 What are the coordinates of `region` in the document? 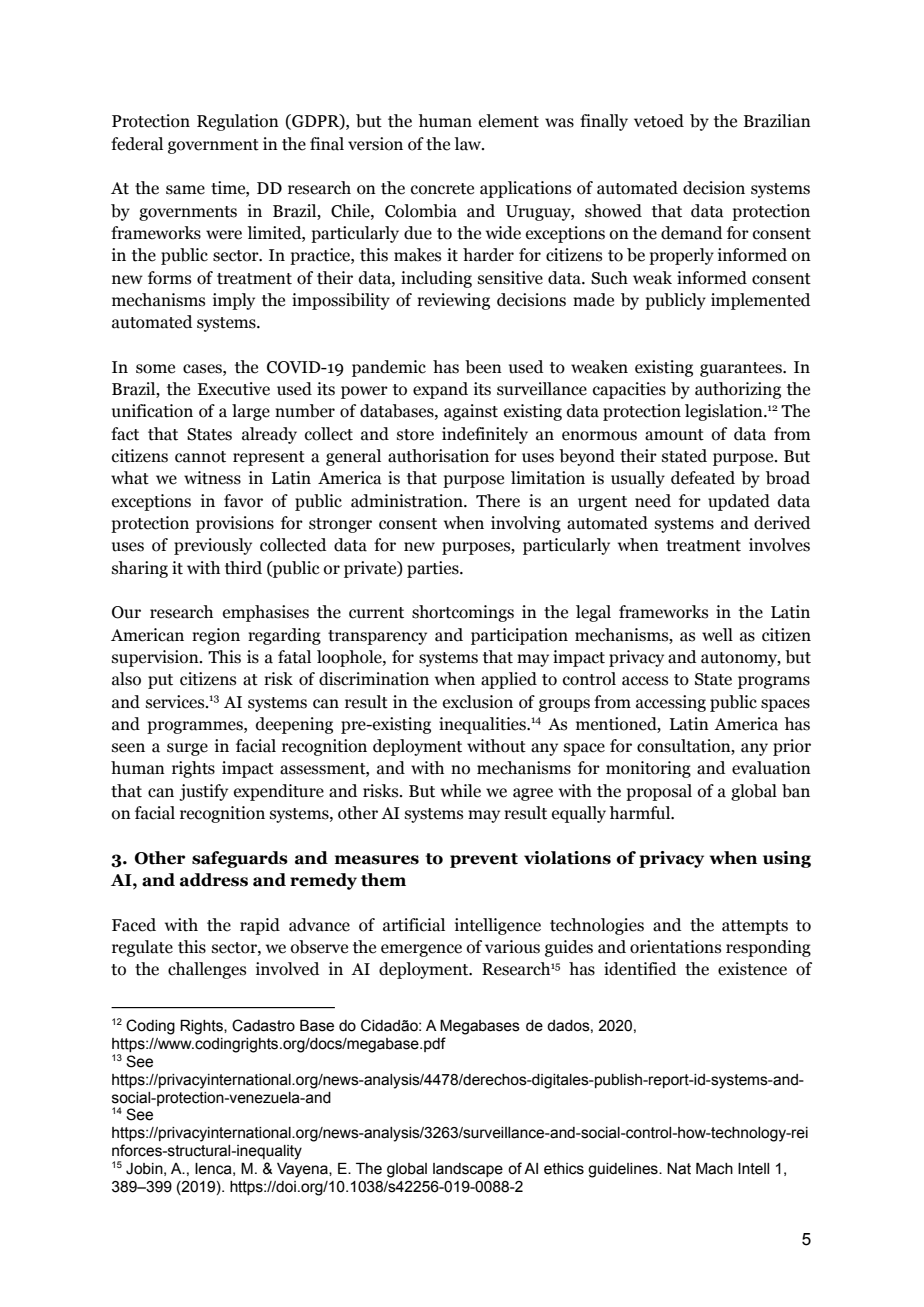 It's located at (216, 636).
